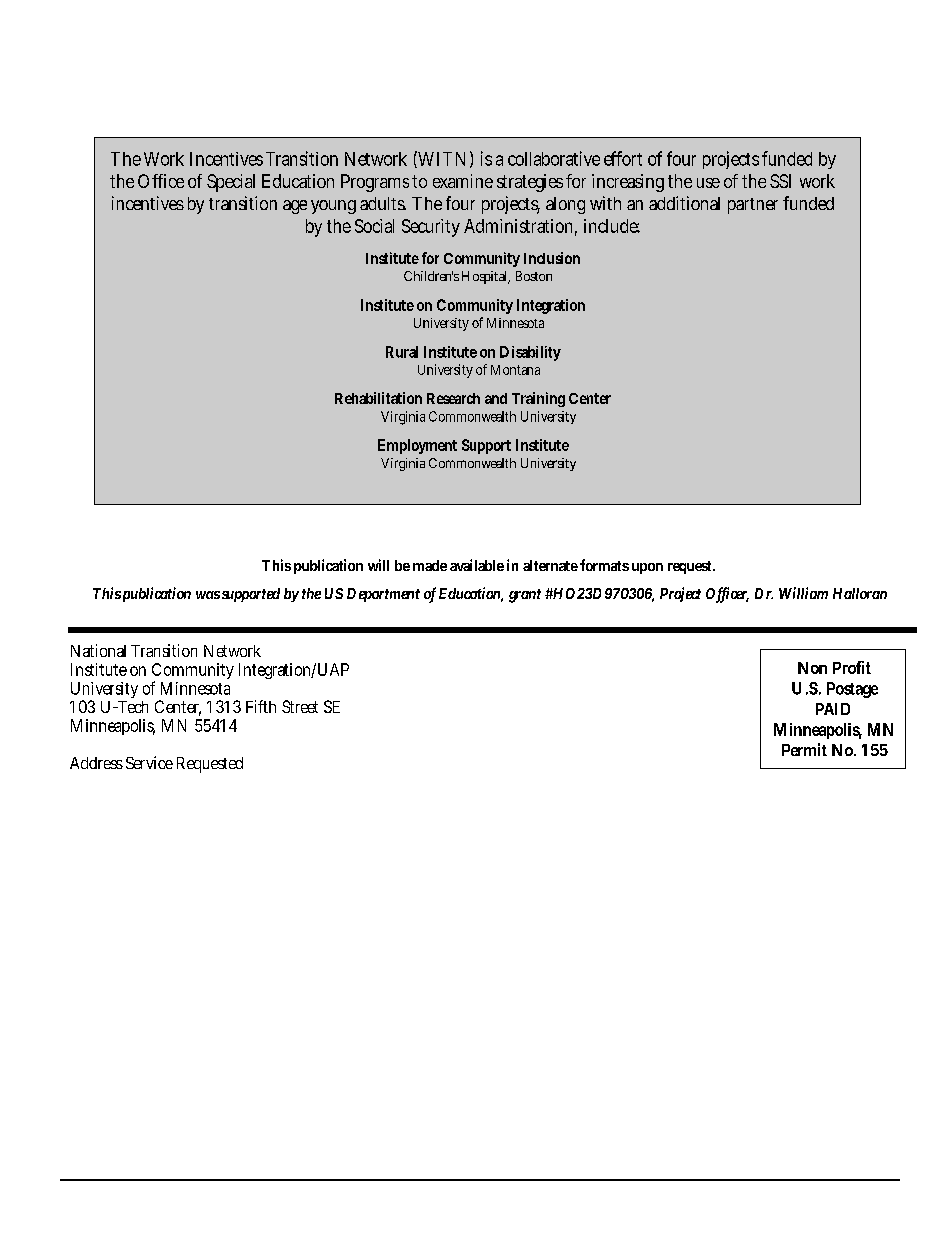 The width and height of the page is (952, 1233). Describe the element at coordinates (231, 183) in the page. I see `Special` at that location.
